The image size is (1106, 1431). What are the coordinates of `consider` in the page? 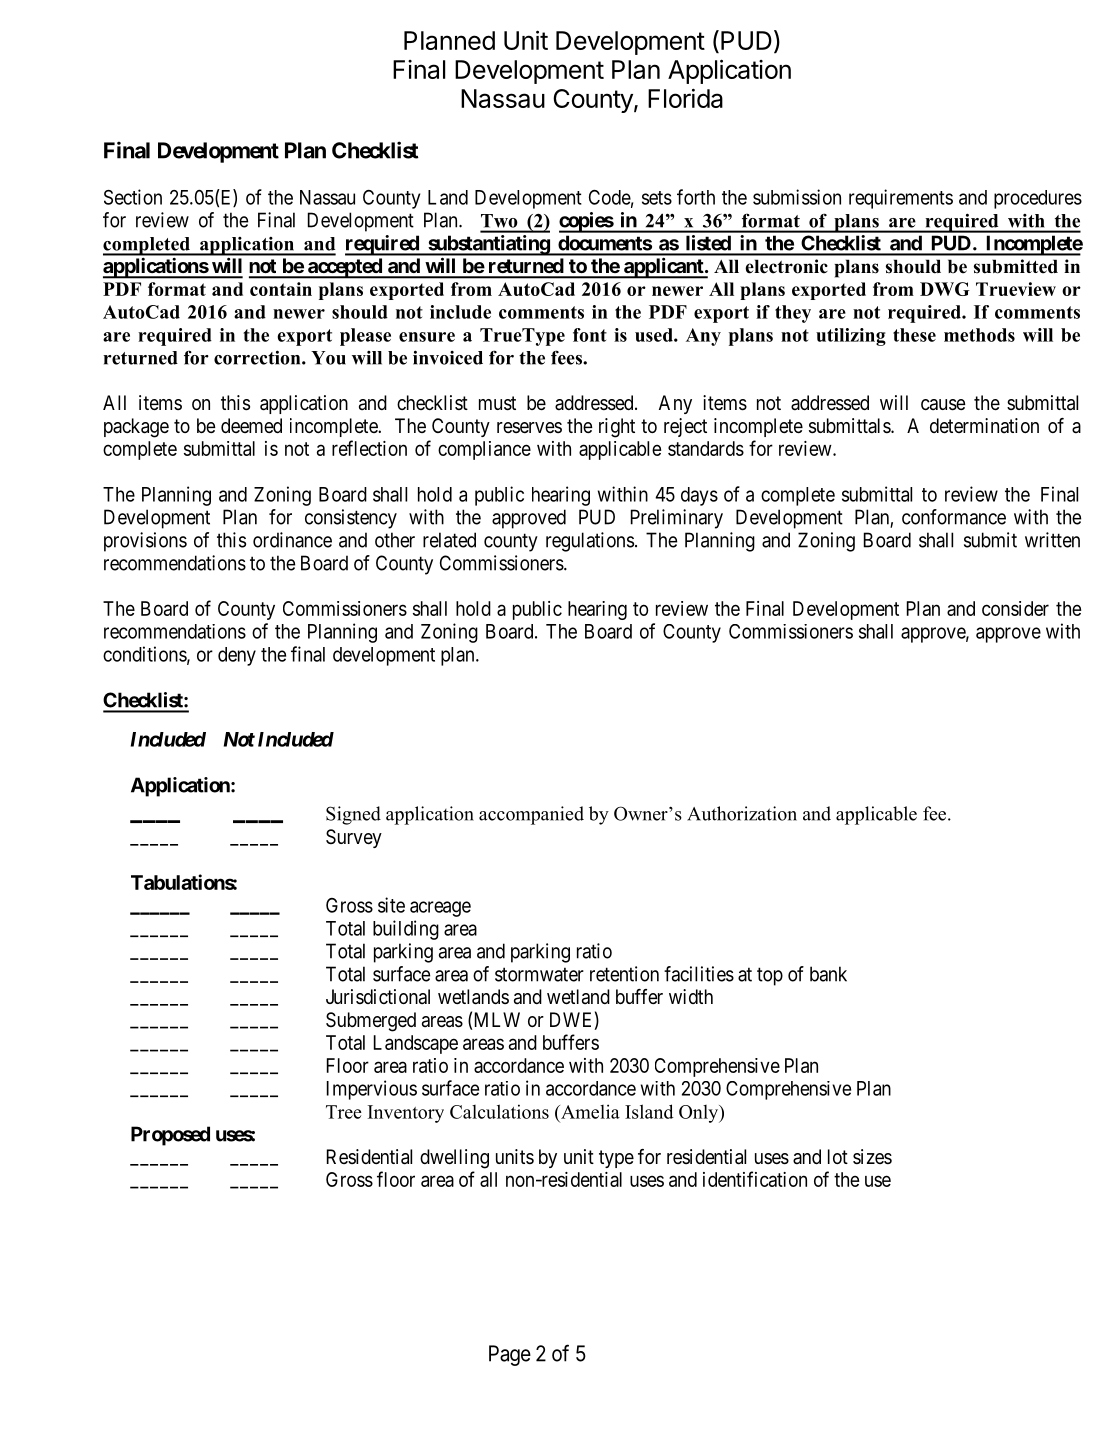 It's located at (1015, 608).
